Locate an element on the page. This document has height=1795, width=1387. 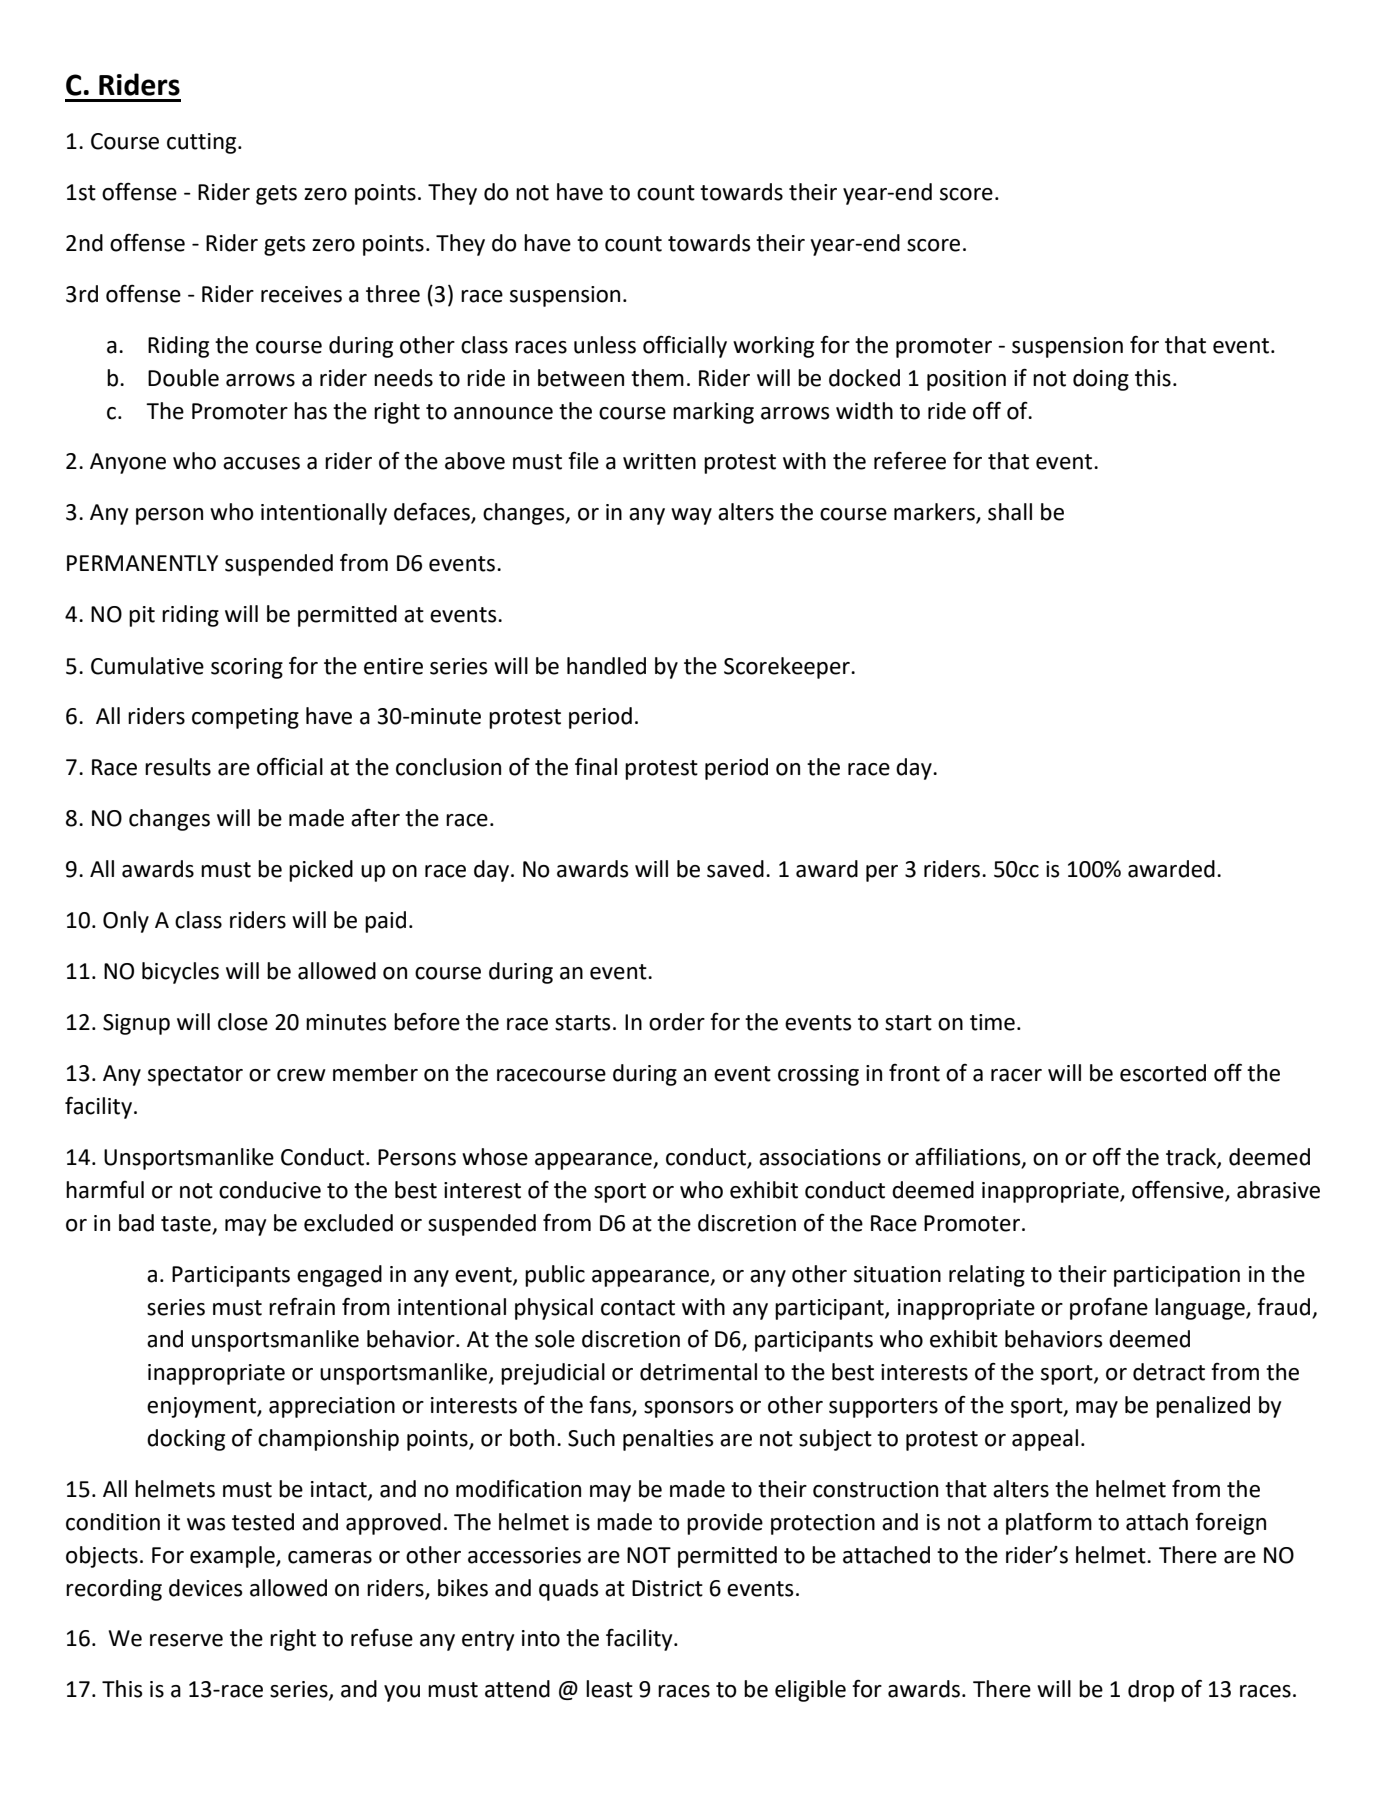
cutting is located at coordinates (203, 143).
